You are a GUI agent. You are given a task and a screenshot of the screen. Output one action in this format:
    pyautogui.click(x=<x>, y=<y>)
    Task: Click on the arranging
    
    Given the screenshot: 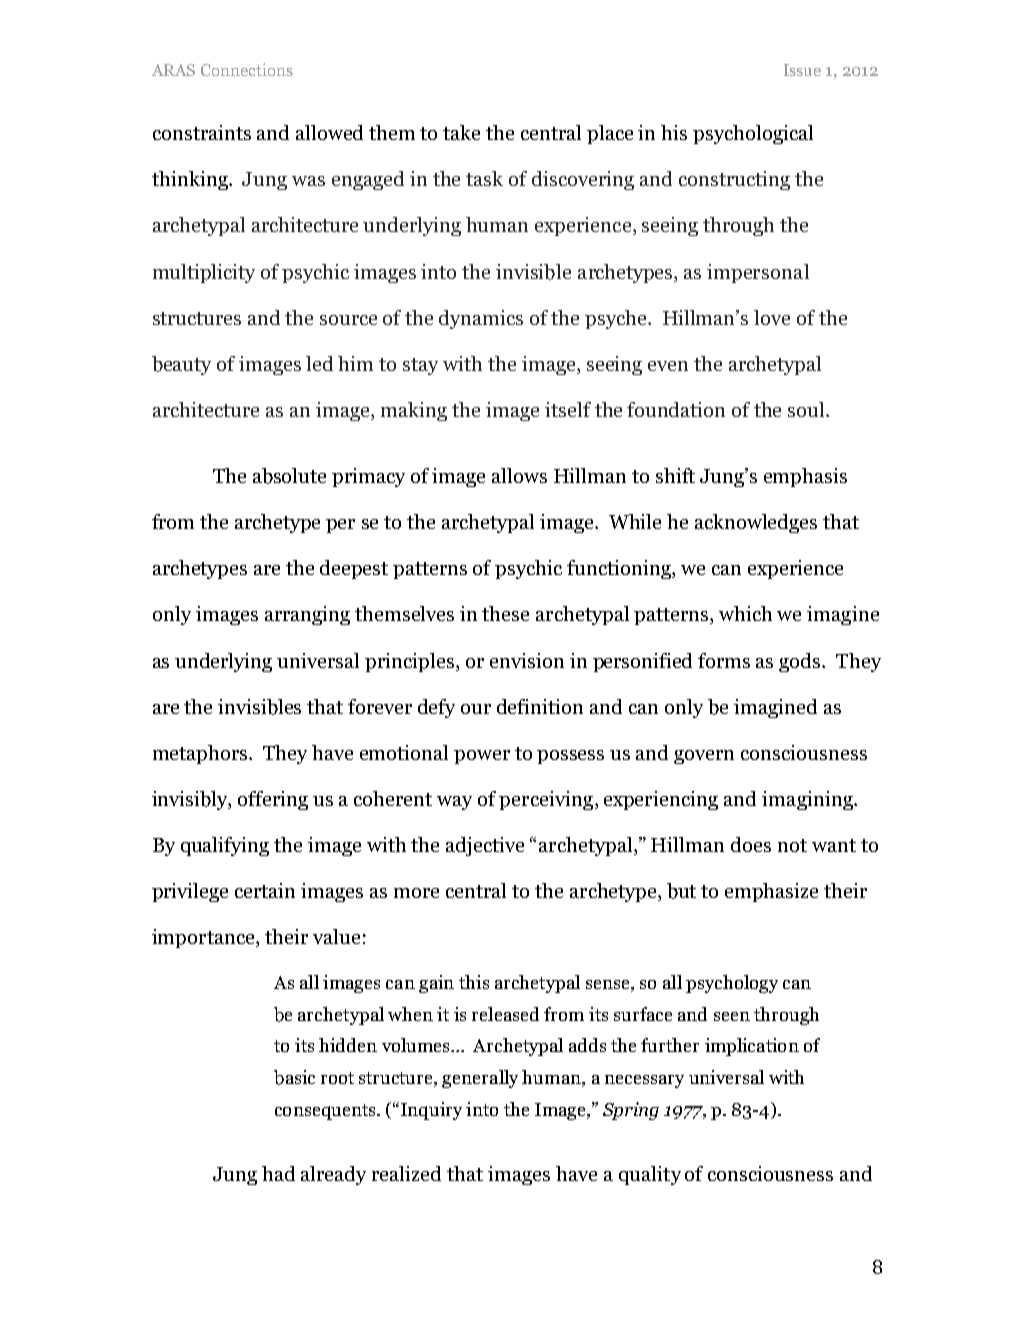 What is the action you would take?
    pyautogui.click(x=307, y=615)
